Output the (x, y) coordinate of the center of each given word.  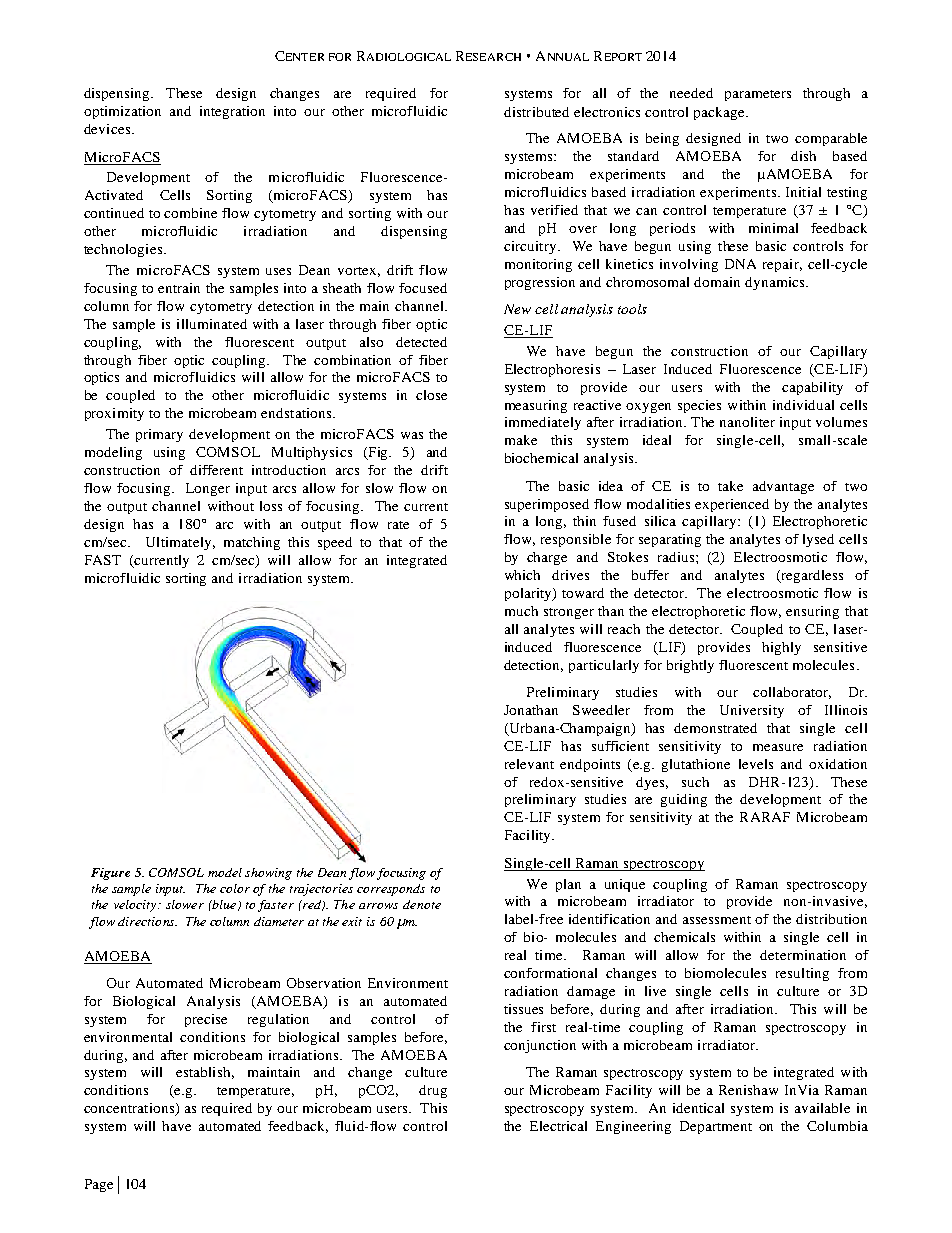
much (521, 611)
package (720, 113)
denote (422, 904)
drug (433, 1091)
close (431, 395)
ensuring (812, 612)
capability (812, 388)
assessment (717, 920)
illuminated (212, 324)
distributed (536, 112)
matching (252, 543)
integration (232, 112)
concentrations (130, 1109)
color (235, 888)
